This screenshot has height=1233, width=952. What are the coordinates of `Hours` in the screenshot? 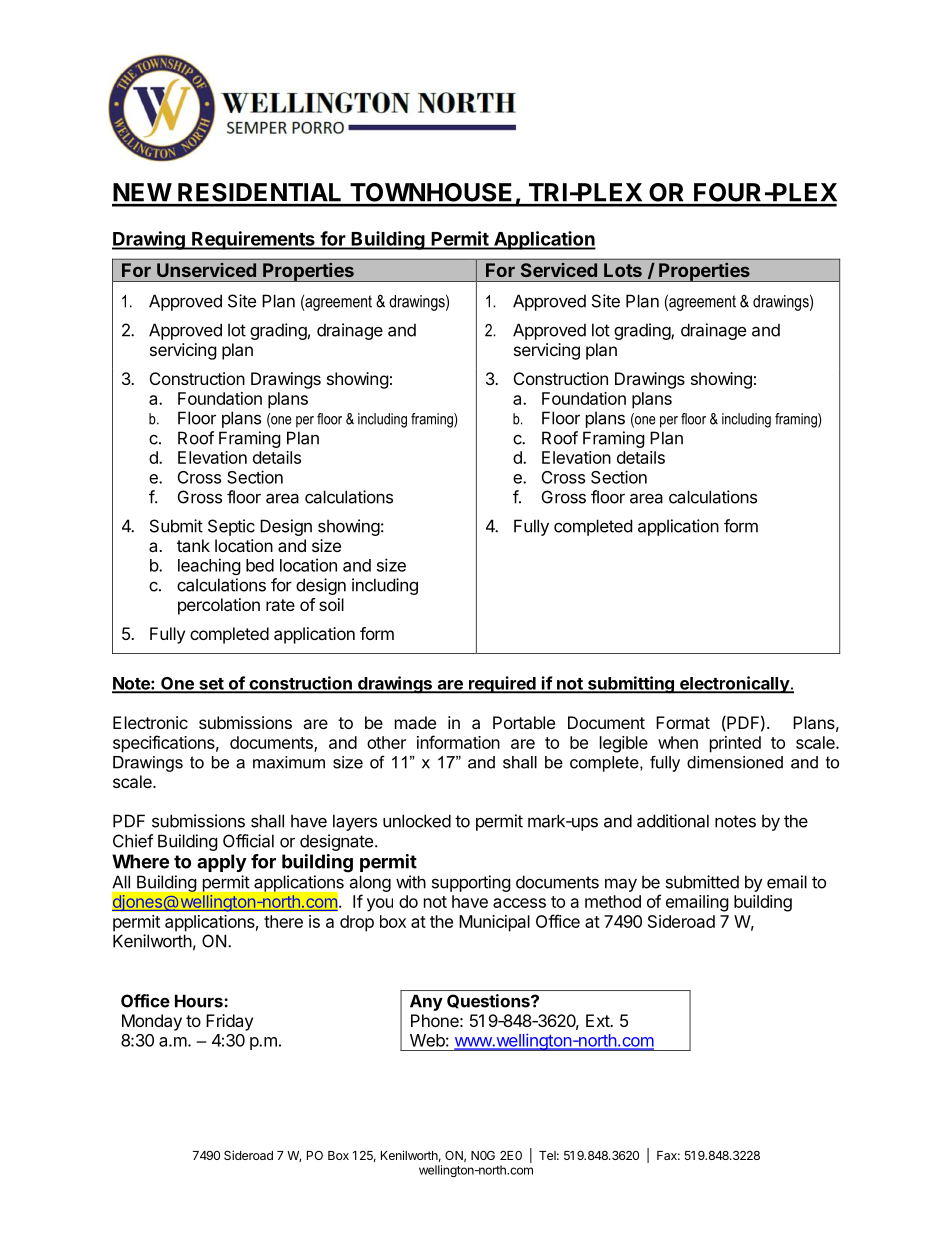 It's located at (200, 1001).
